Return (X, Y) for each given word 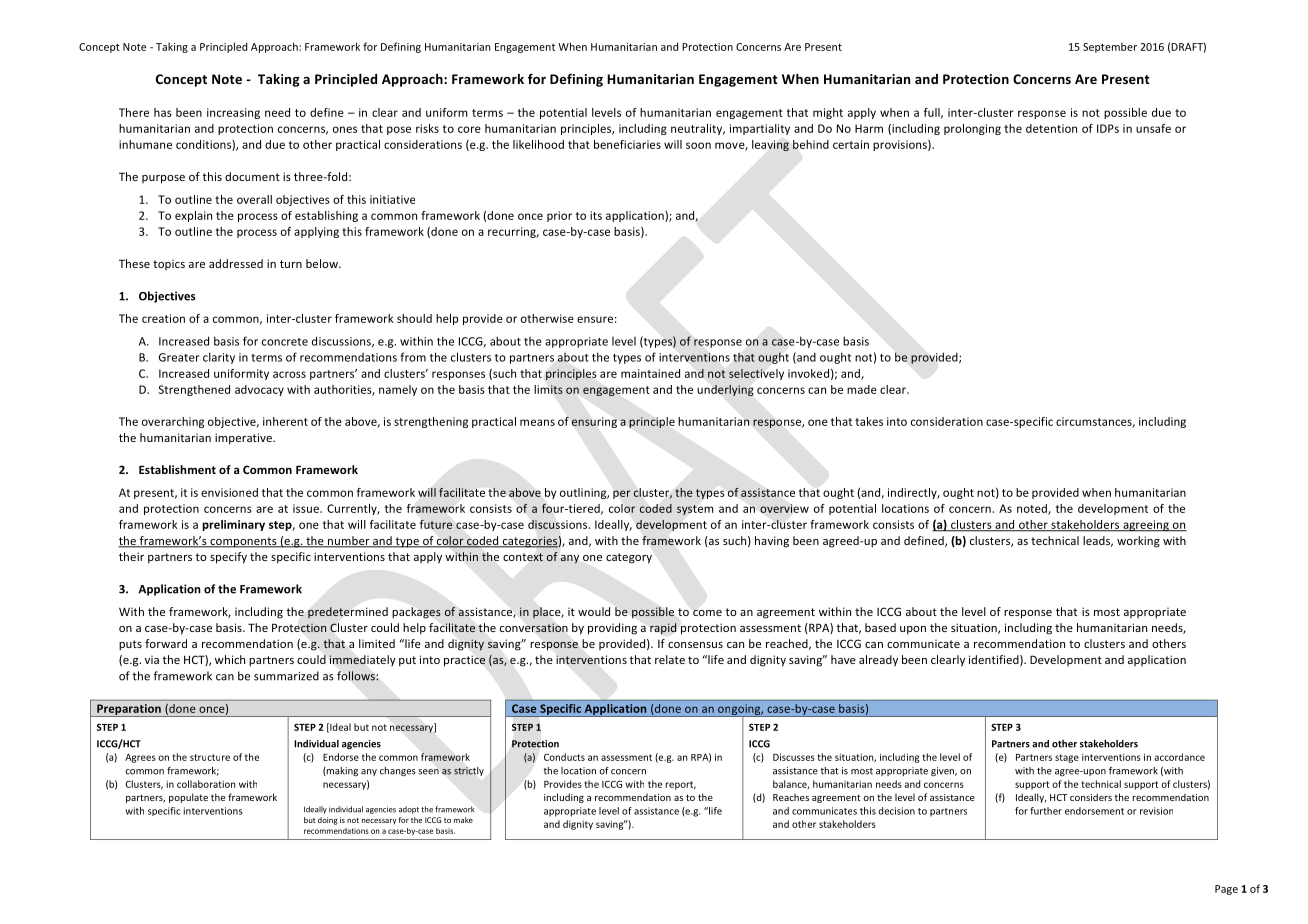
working (1138, 542)
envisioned (229, 492)
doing (328, 821)
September (1110, 47)
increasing (233, 113)
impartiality (760, 129)
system (695, 510)
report (681, 785)
